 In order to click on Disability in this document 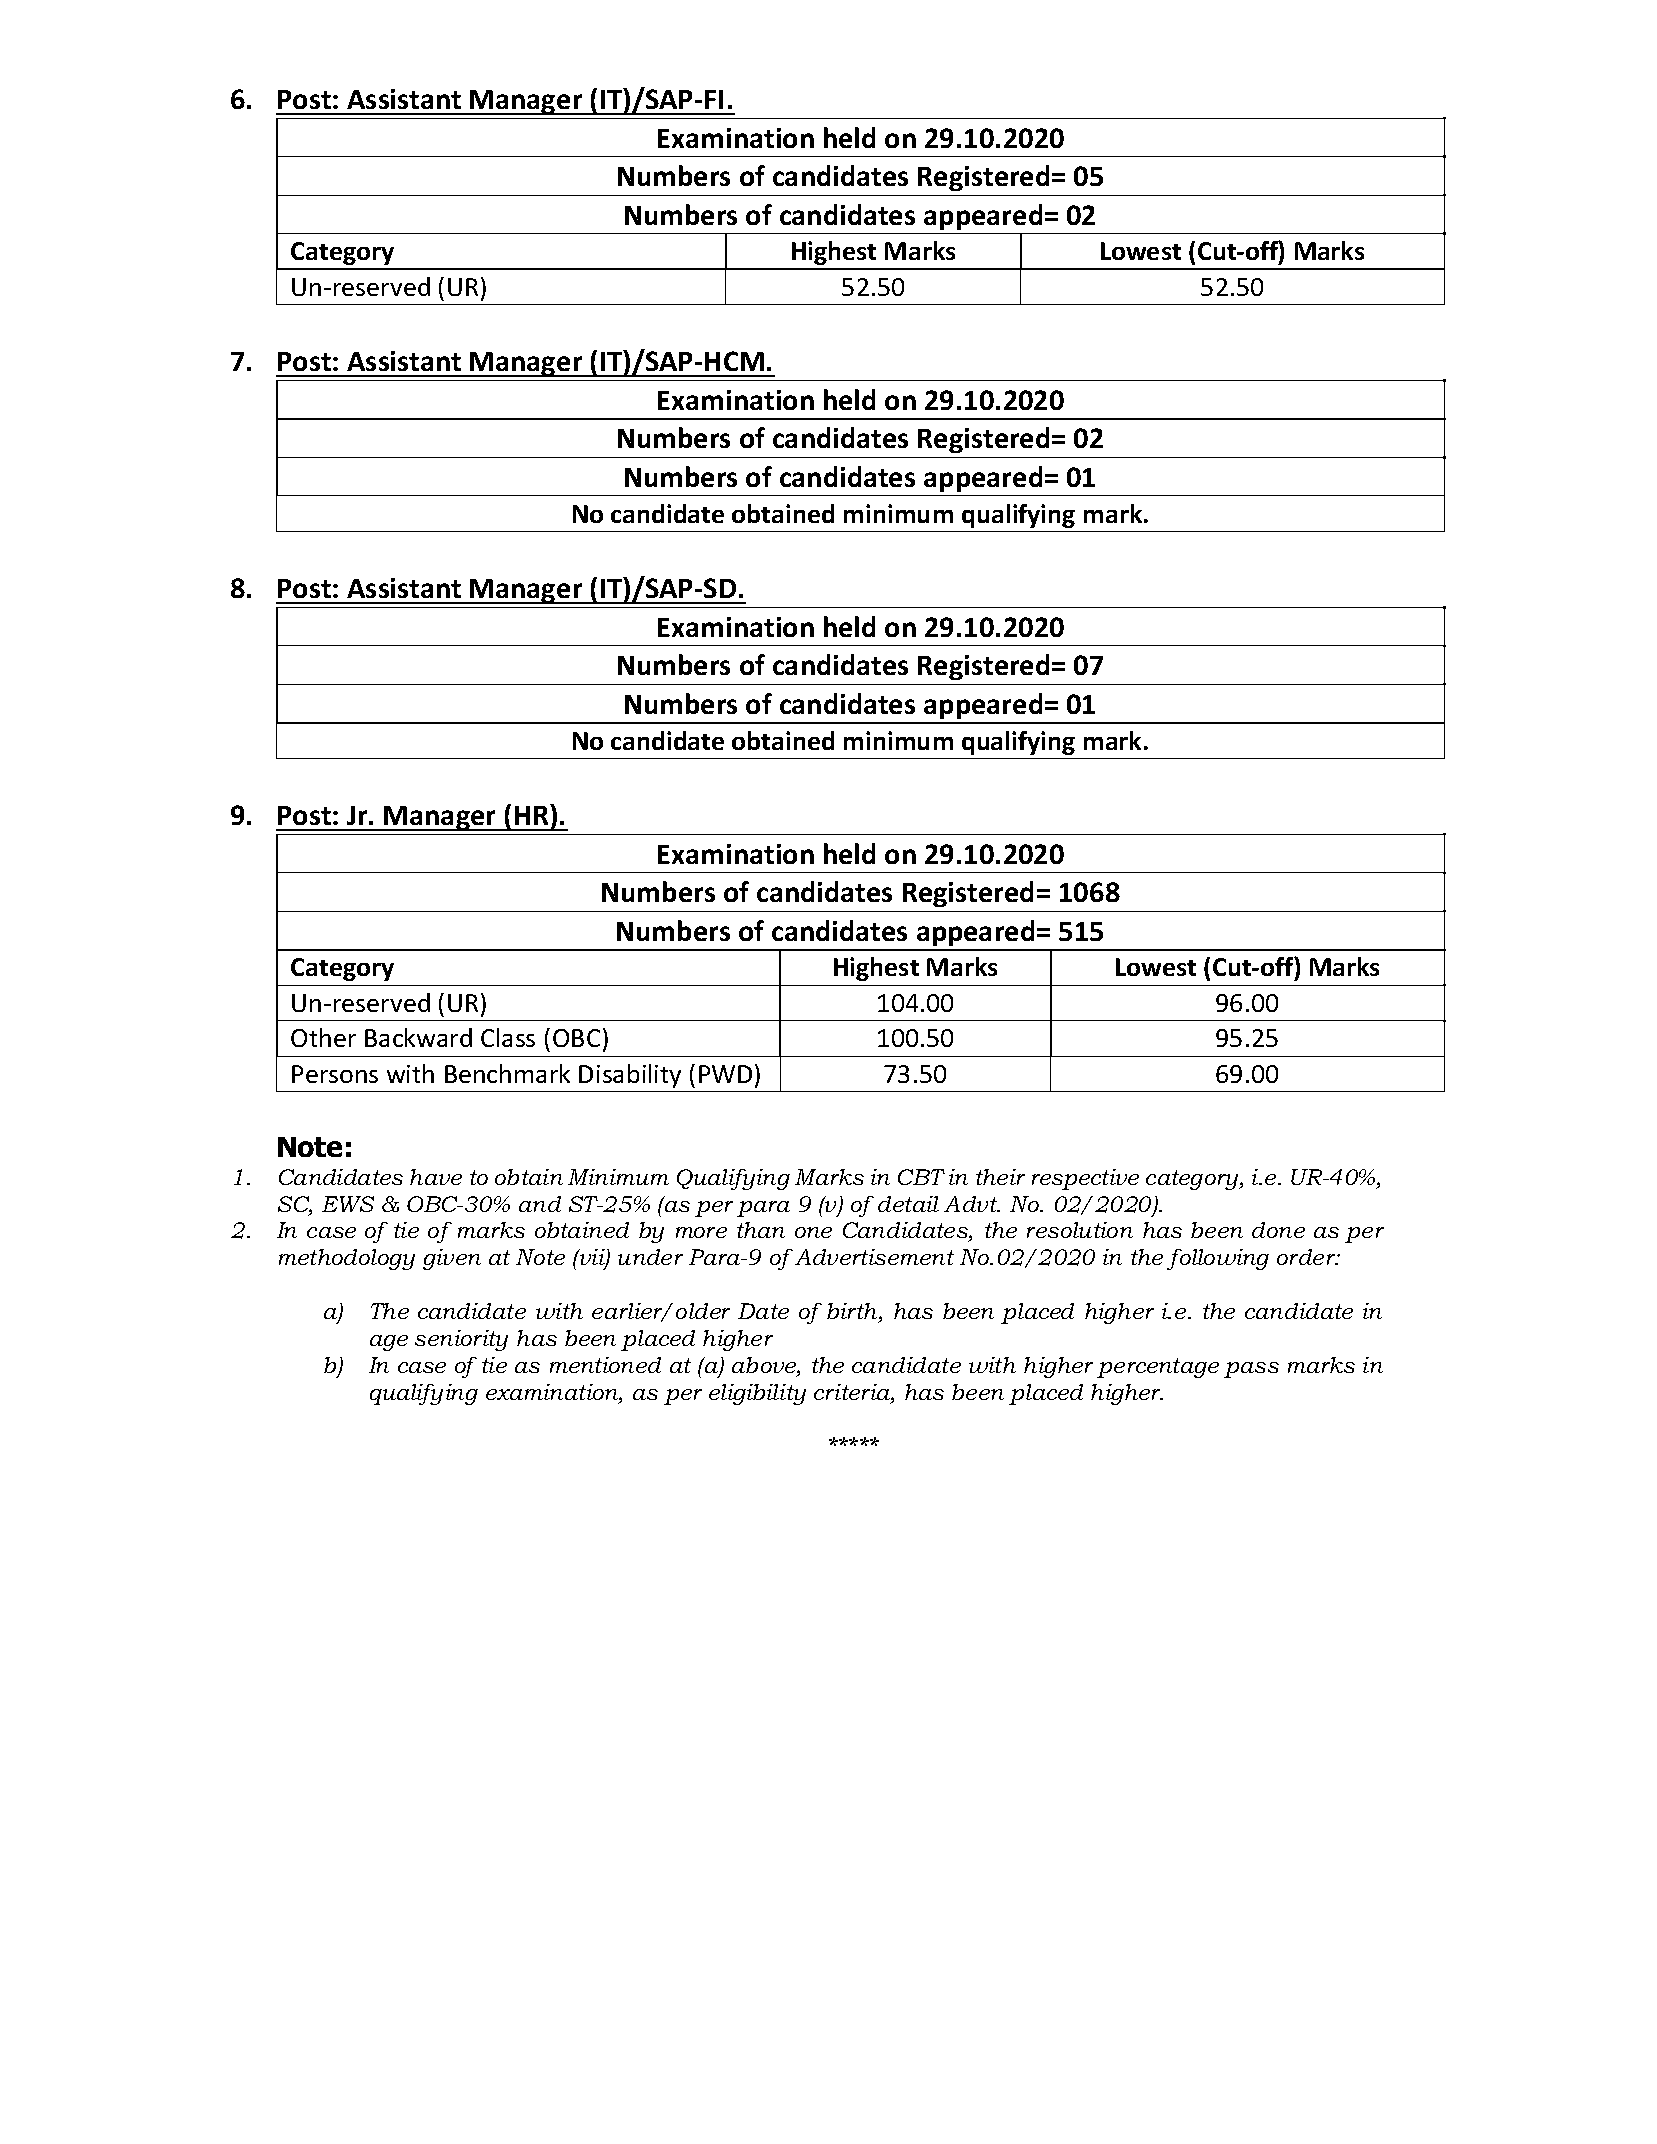, I will do `click(630, 1076)`.
